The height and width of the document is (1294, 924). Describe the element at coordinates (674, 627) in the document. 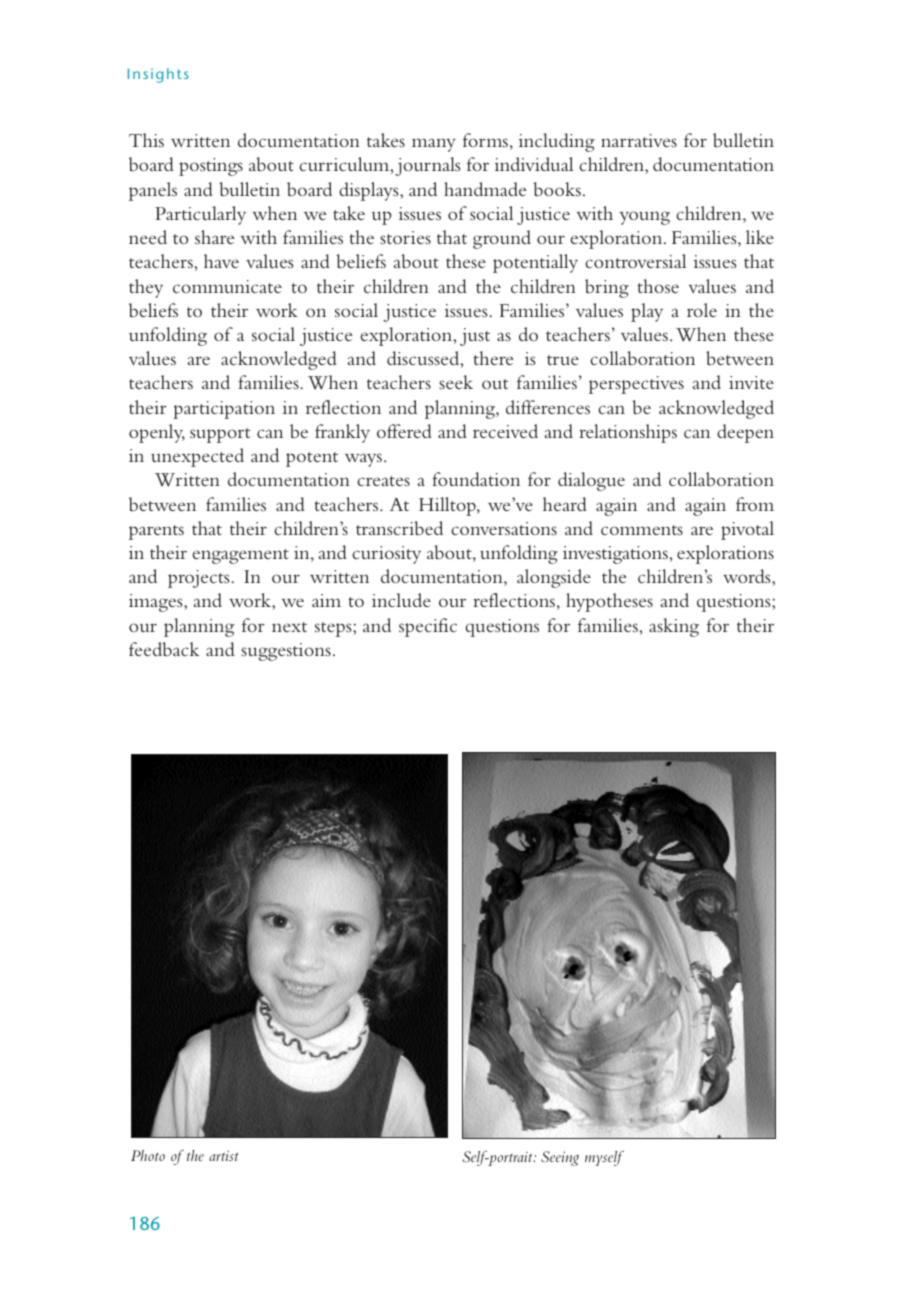

I see `asking` at that location.
